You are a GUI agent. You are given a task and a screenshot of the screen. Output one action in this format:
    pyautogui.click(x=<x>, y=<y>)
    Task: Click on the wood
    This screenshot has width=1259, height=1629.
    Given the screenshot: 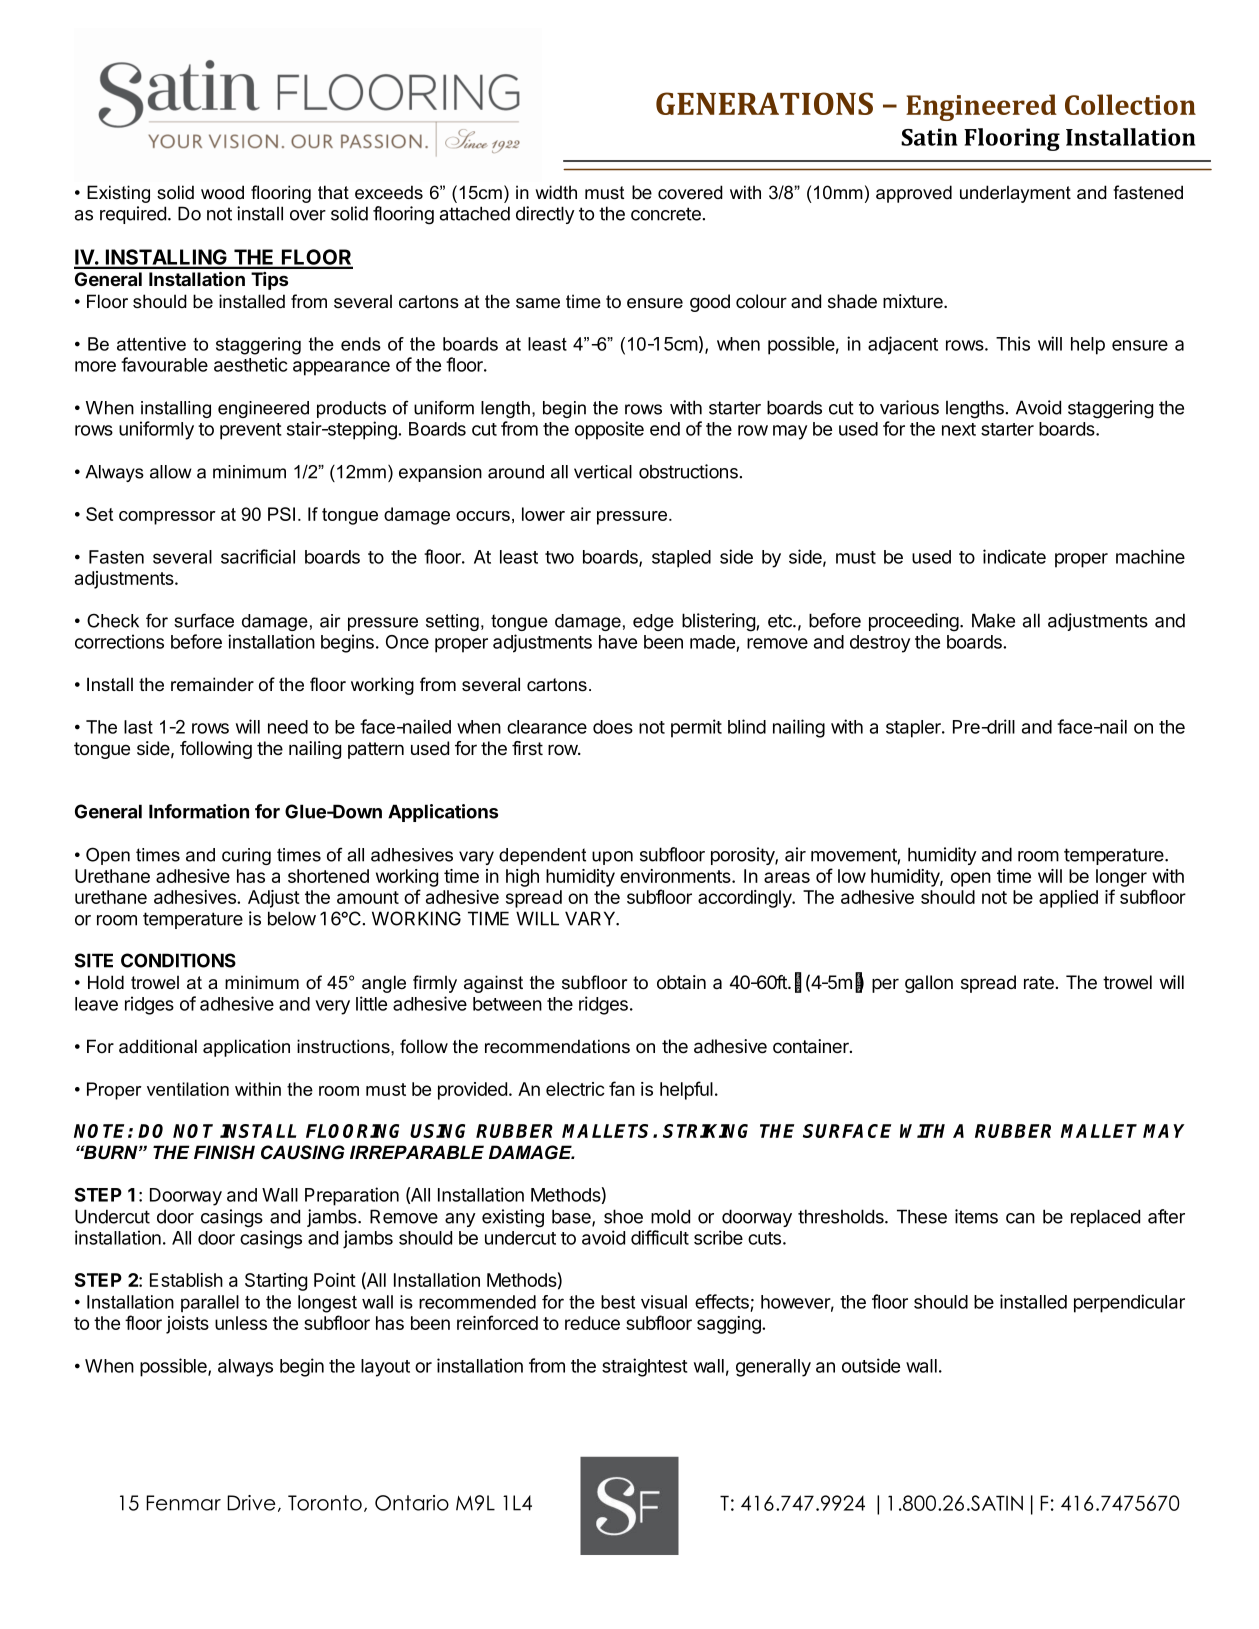 What is the action you would take?
    pyautogui.click(x=222, y=192)
